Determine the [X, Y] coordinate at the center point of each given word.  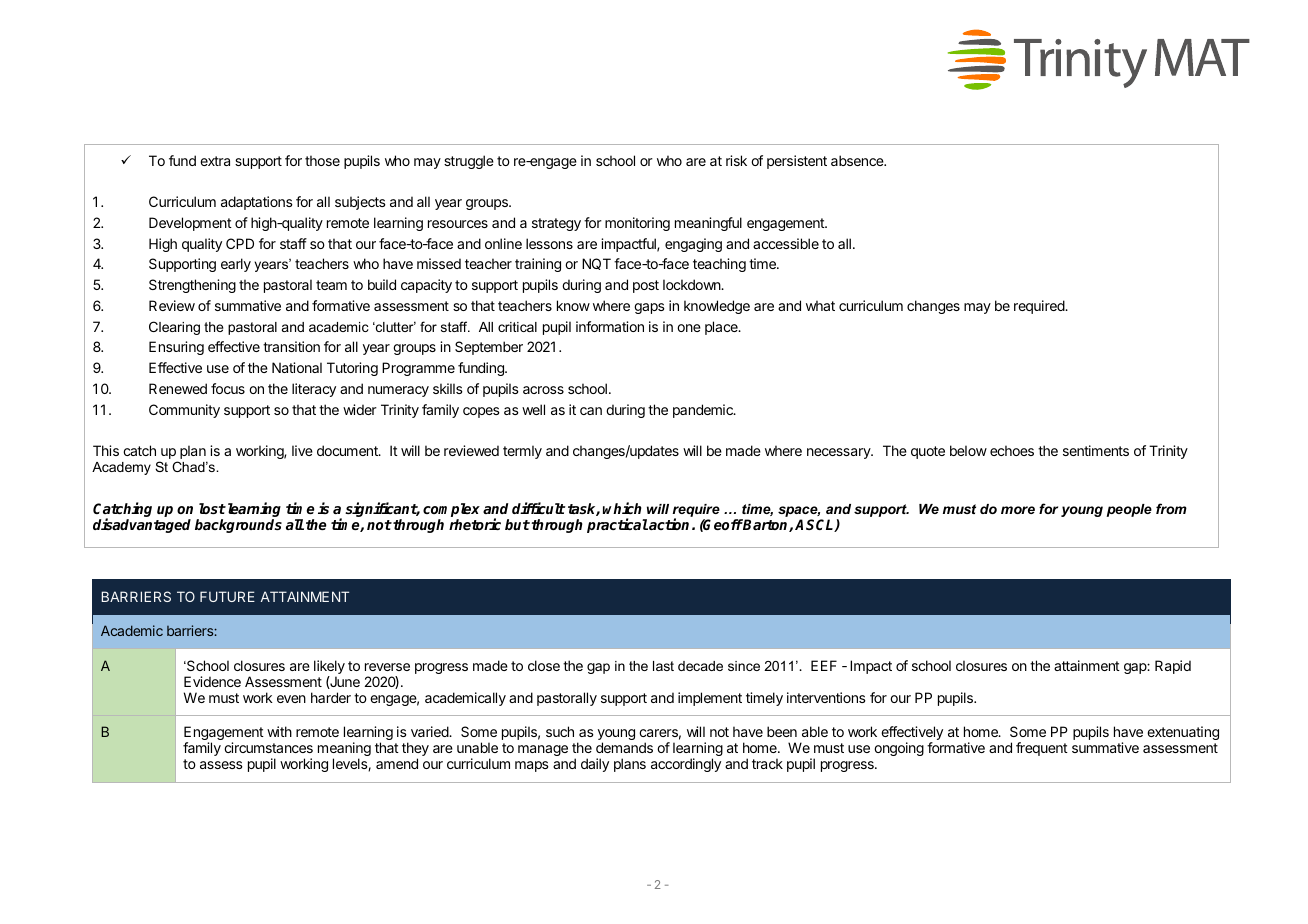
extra [215, 161]
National [297, 367]
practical [617, 525]
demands [624, 747]
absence [858, 160]
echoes [1012, 450]
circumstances [268, 747]
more [1018, 510]
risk [736, 160]
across [543, 390]
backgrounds [238, 526]
